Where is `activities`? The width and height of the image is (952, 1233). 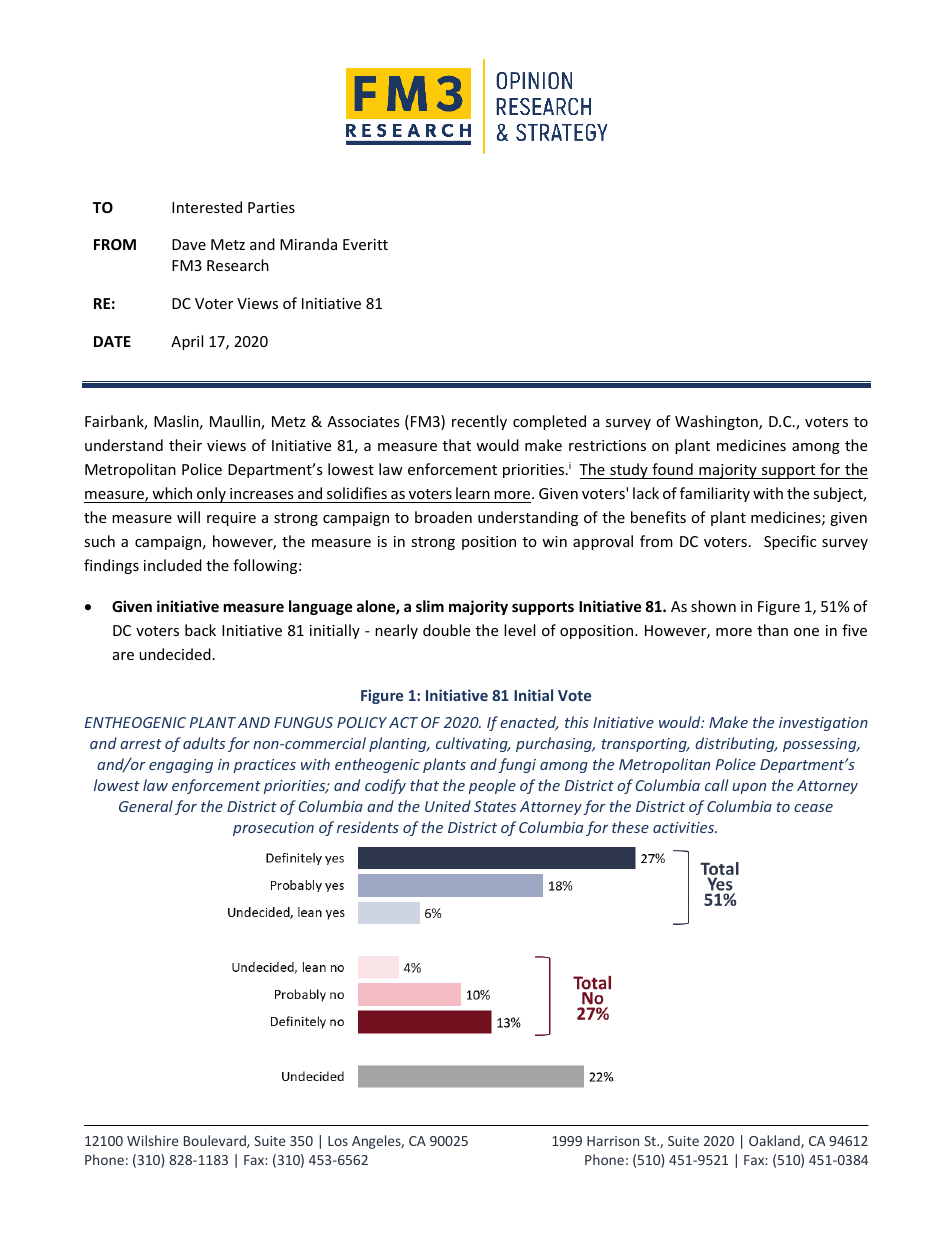 activities is located at coordinates (685, 827).
